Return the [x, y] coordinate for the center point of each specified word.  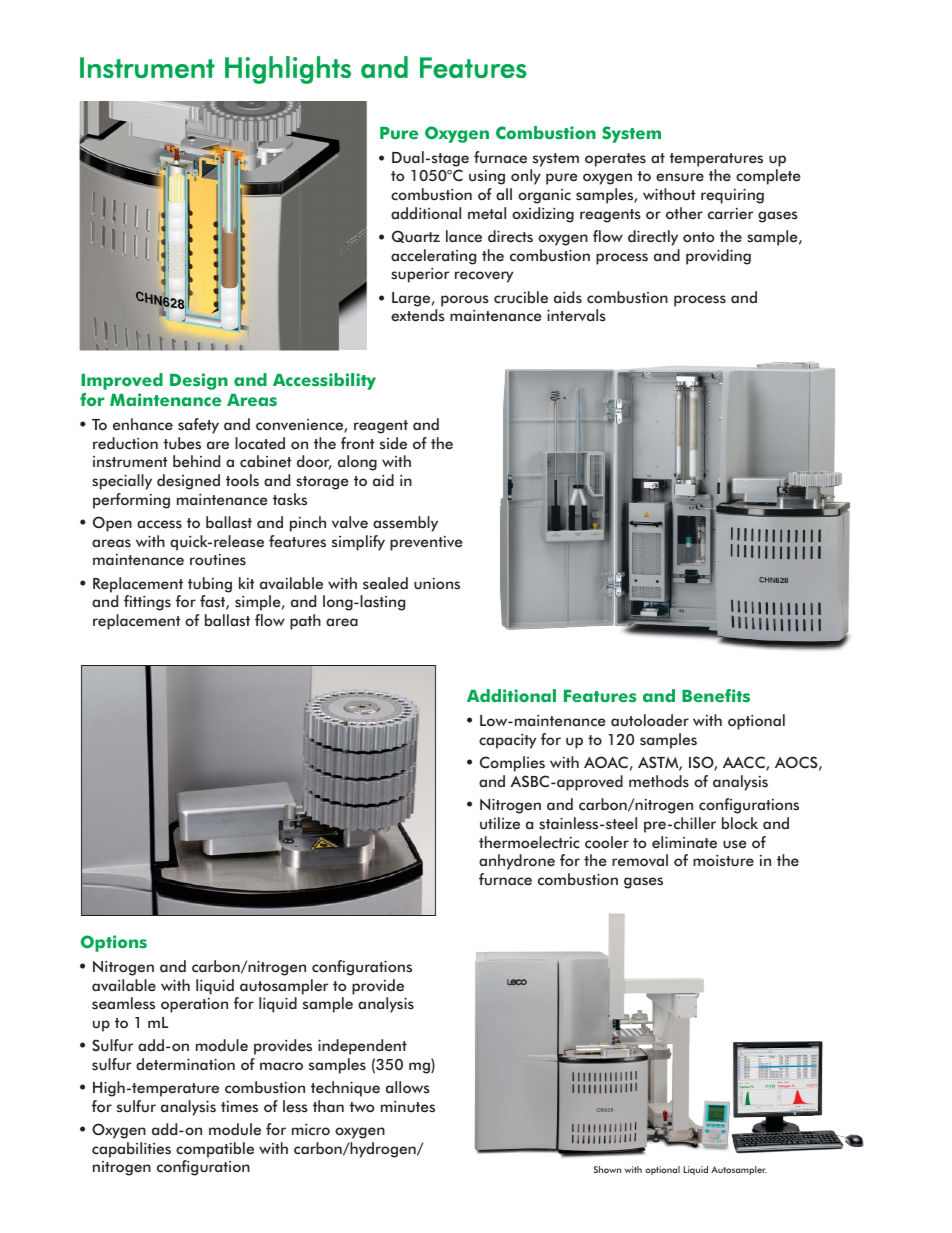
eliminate [684, 842]
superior [420, 275]
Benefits [716, 696]
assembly [405, 524]
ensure [680, 177]
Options [114, 943]
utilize [500, 823]
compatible [215, 1150]
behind [196, 461]
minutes [408, 1106]
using [487, 177]
